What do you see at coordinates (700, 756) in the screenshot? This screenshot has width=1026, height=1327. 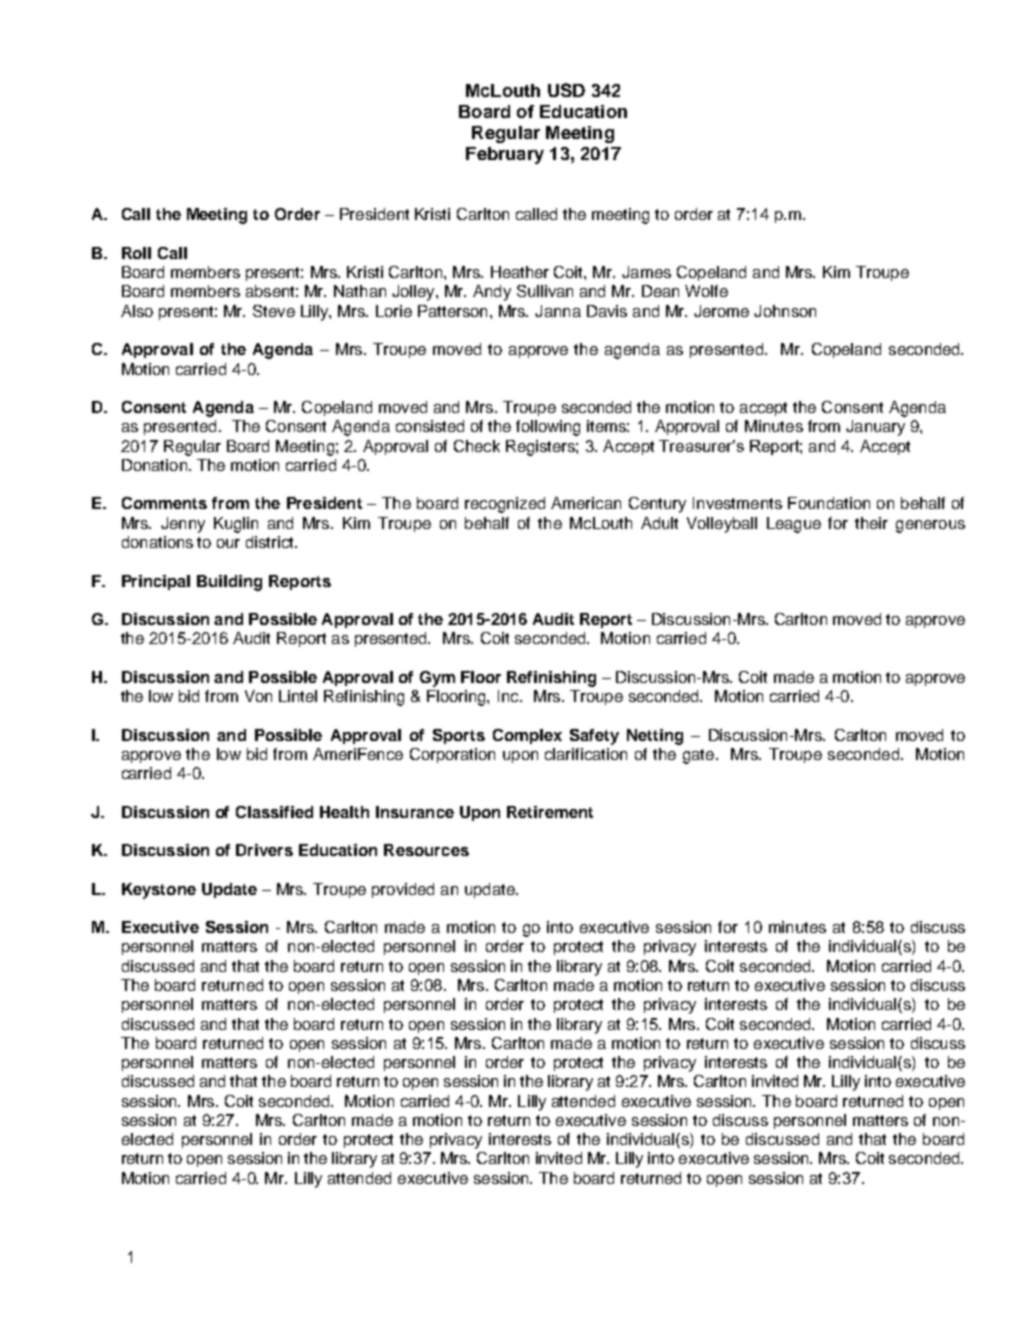 I see `gate` at bounding box center [700, 756].
